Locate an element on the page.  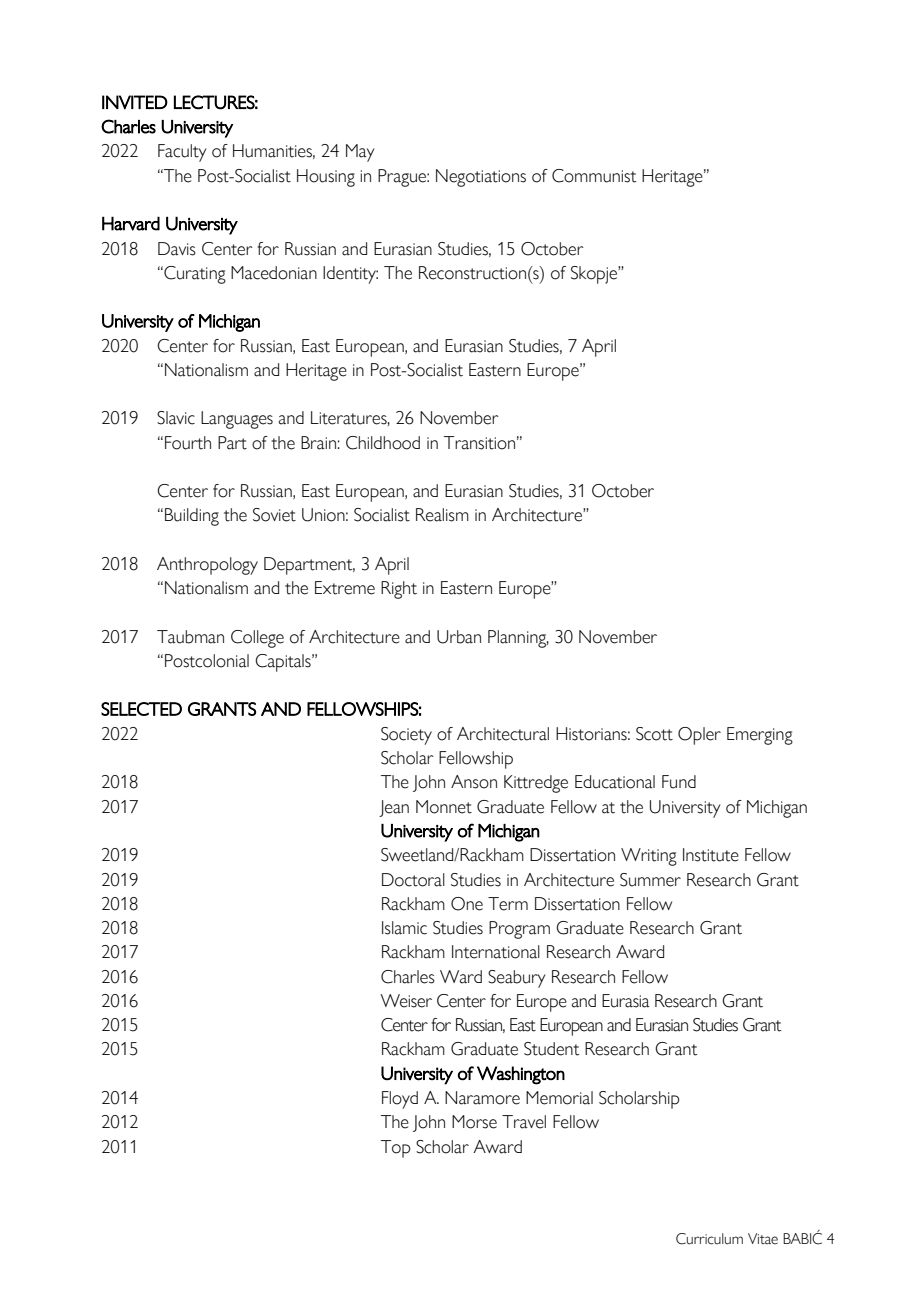
Curriculum is located at coordinates (709, 1239).
